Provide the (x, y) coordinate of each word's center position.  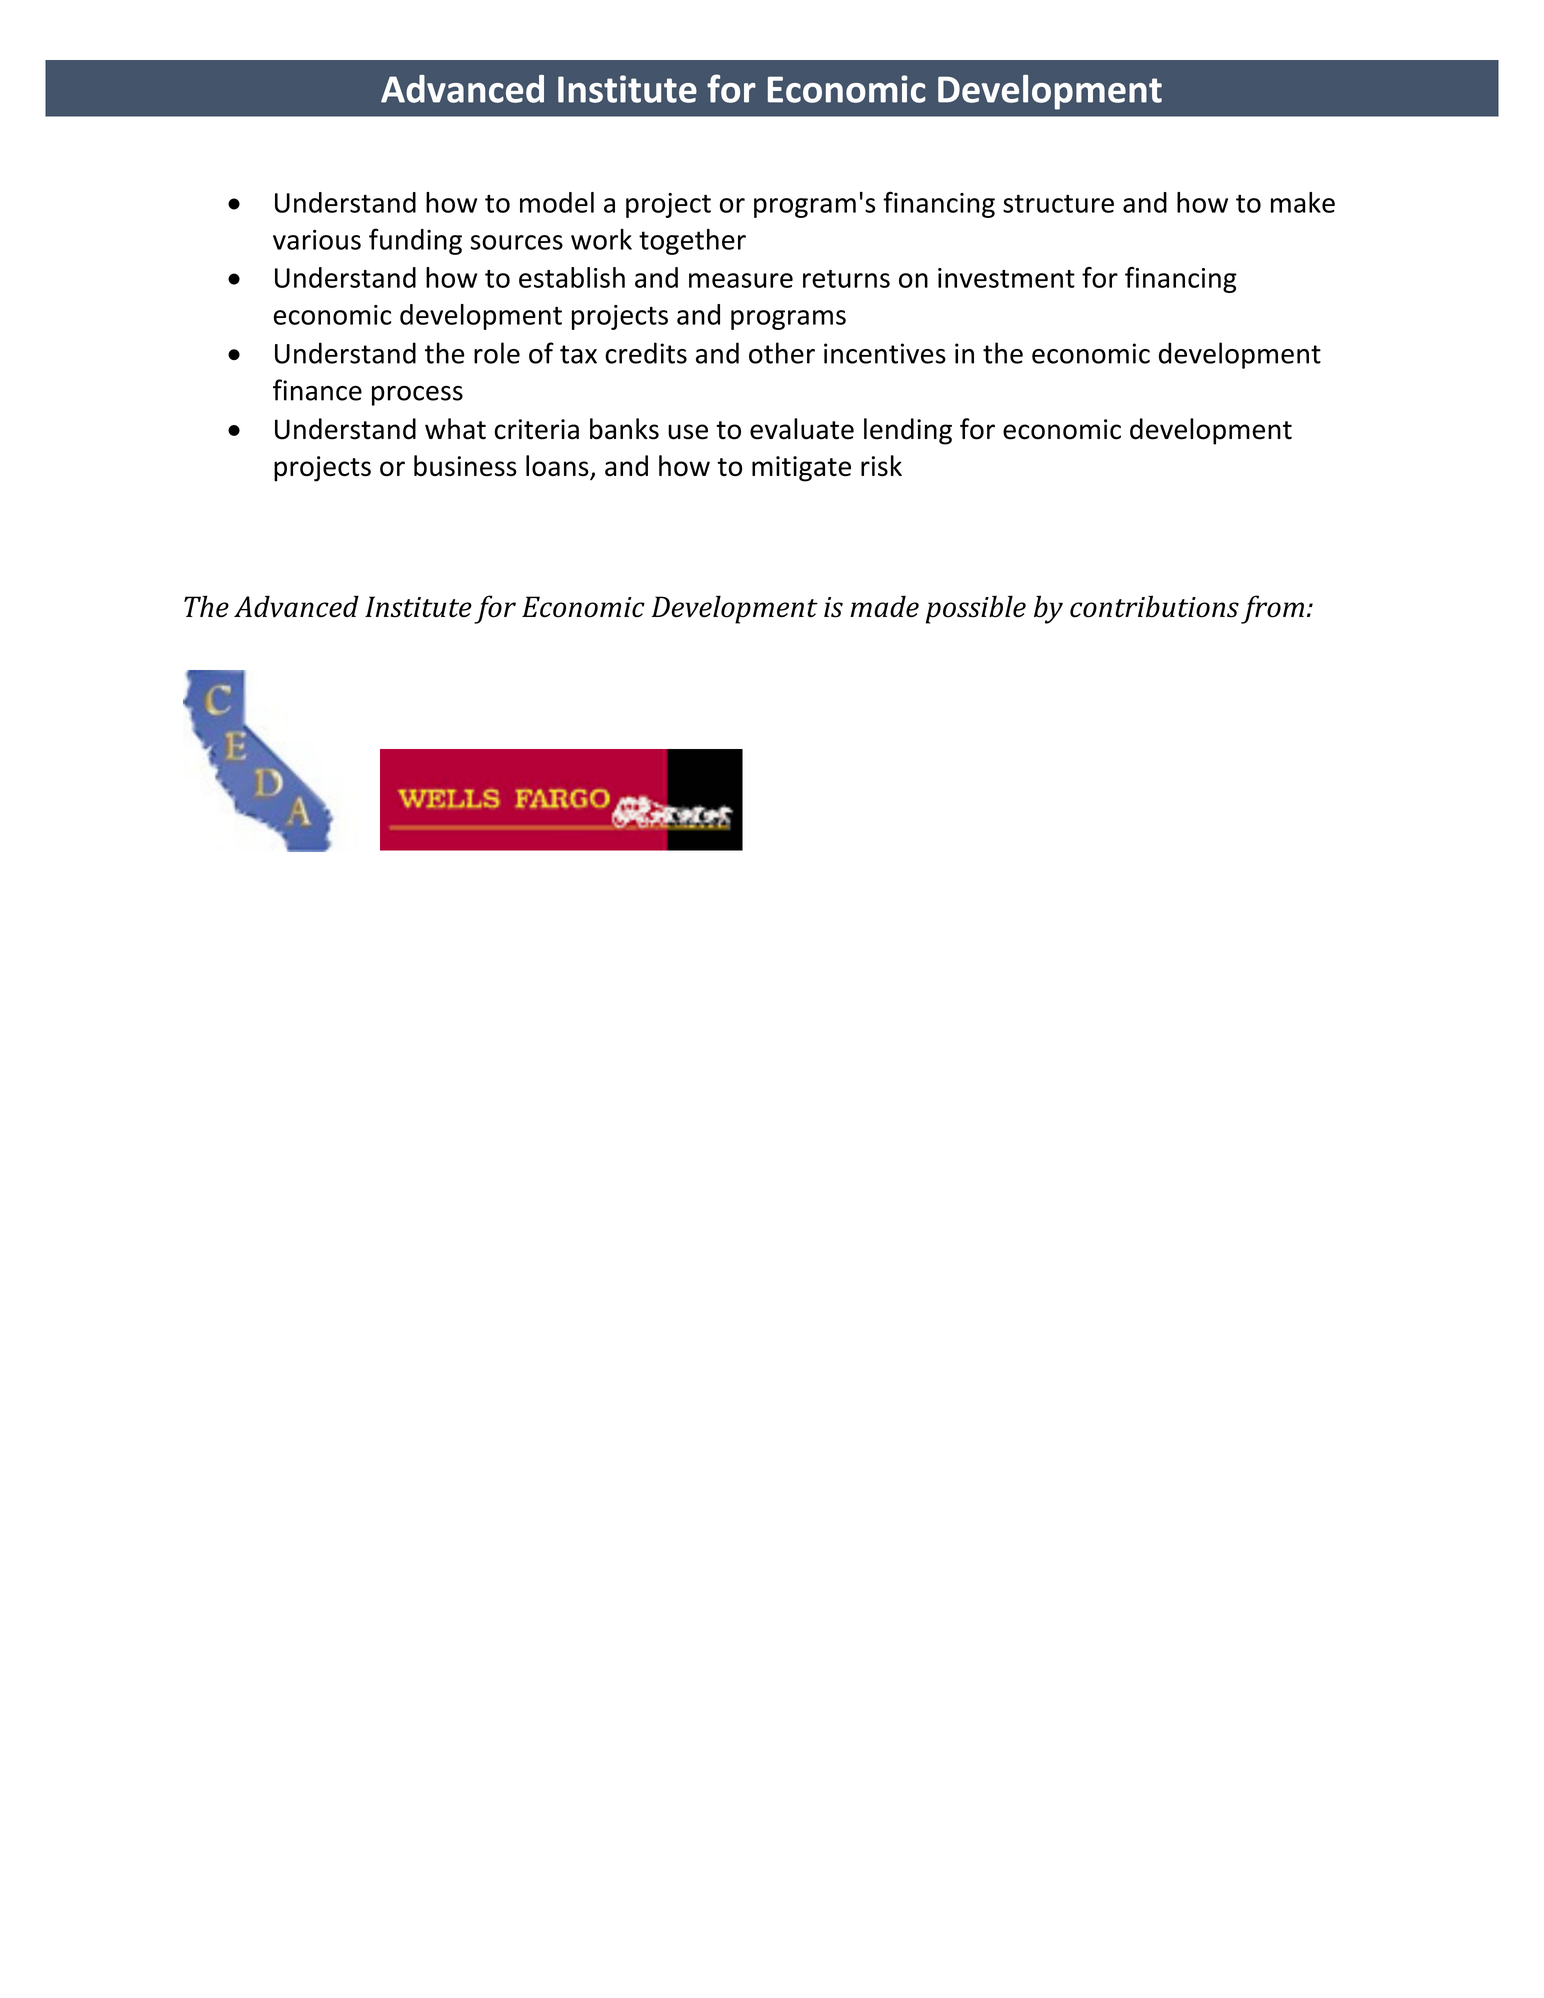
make (1303, 202)
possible (976, 609)
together (692, 242)
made (884, 606)
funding (415, 241)
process (417, 396)
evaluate (802, 429)
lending (908, 431)
